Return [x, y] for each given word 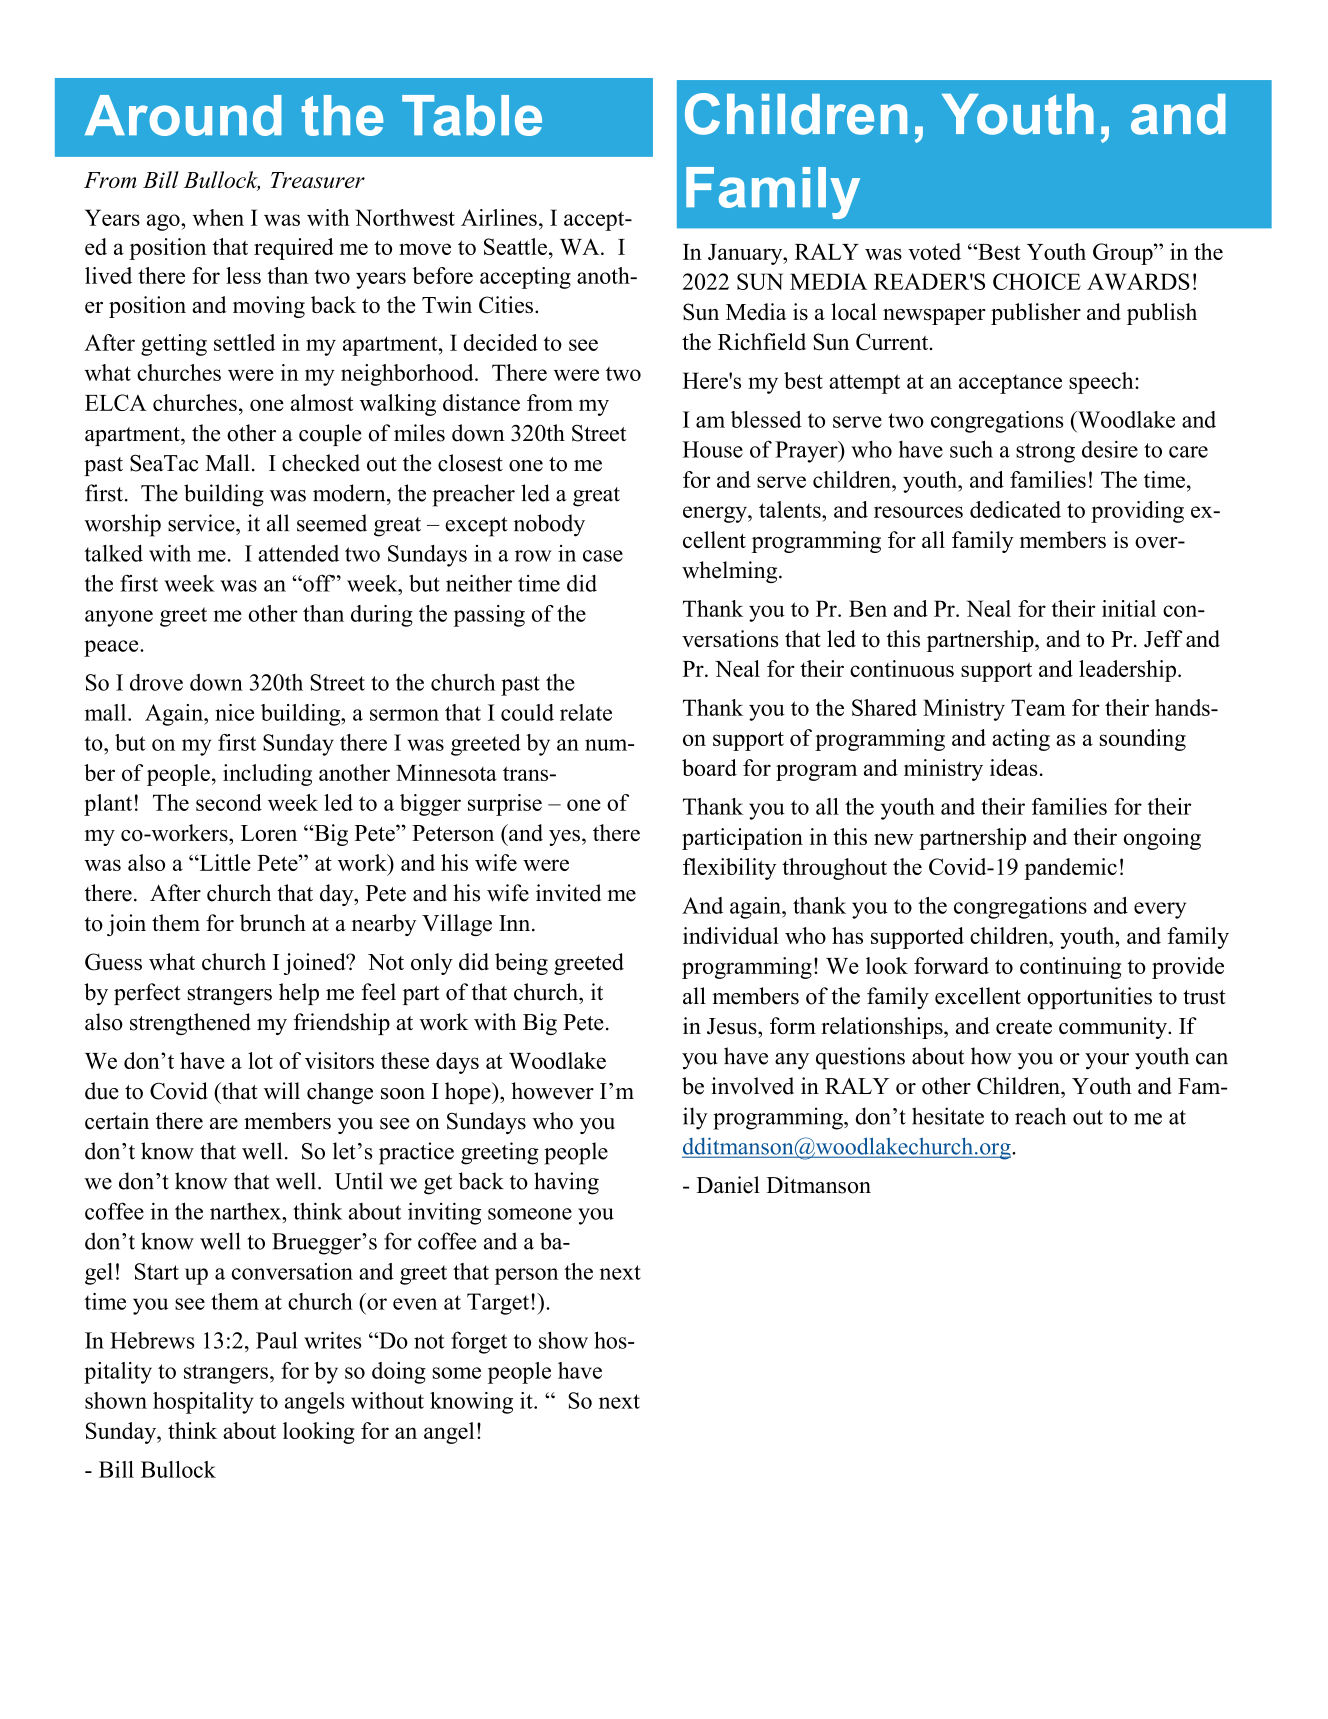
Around [183, 115]
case [603, 556]
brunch [273, 923]
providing [1137, 512]
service [202, 523]
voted [934, 251]
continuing [1070, 968]
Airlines [499, 217]
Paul [277, 1340]
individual [731, 935]
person [526, 1276]
